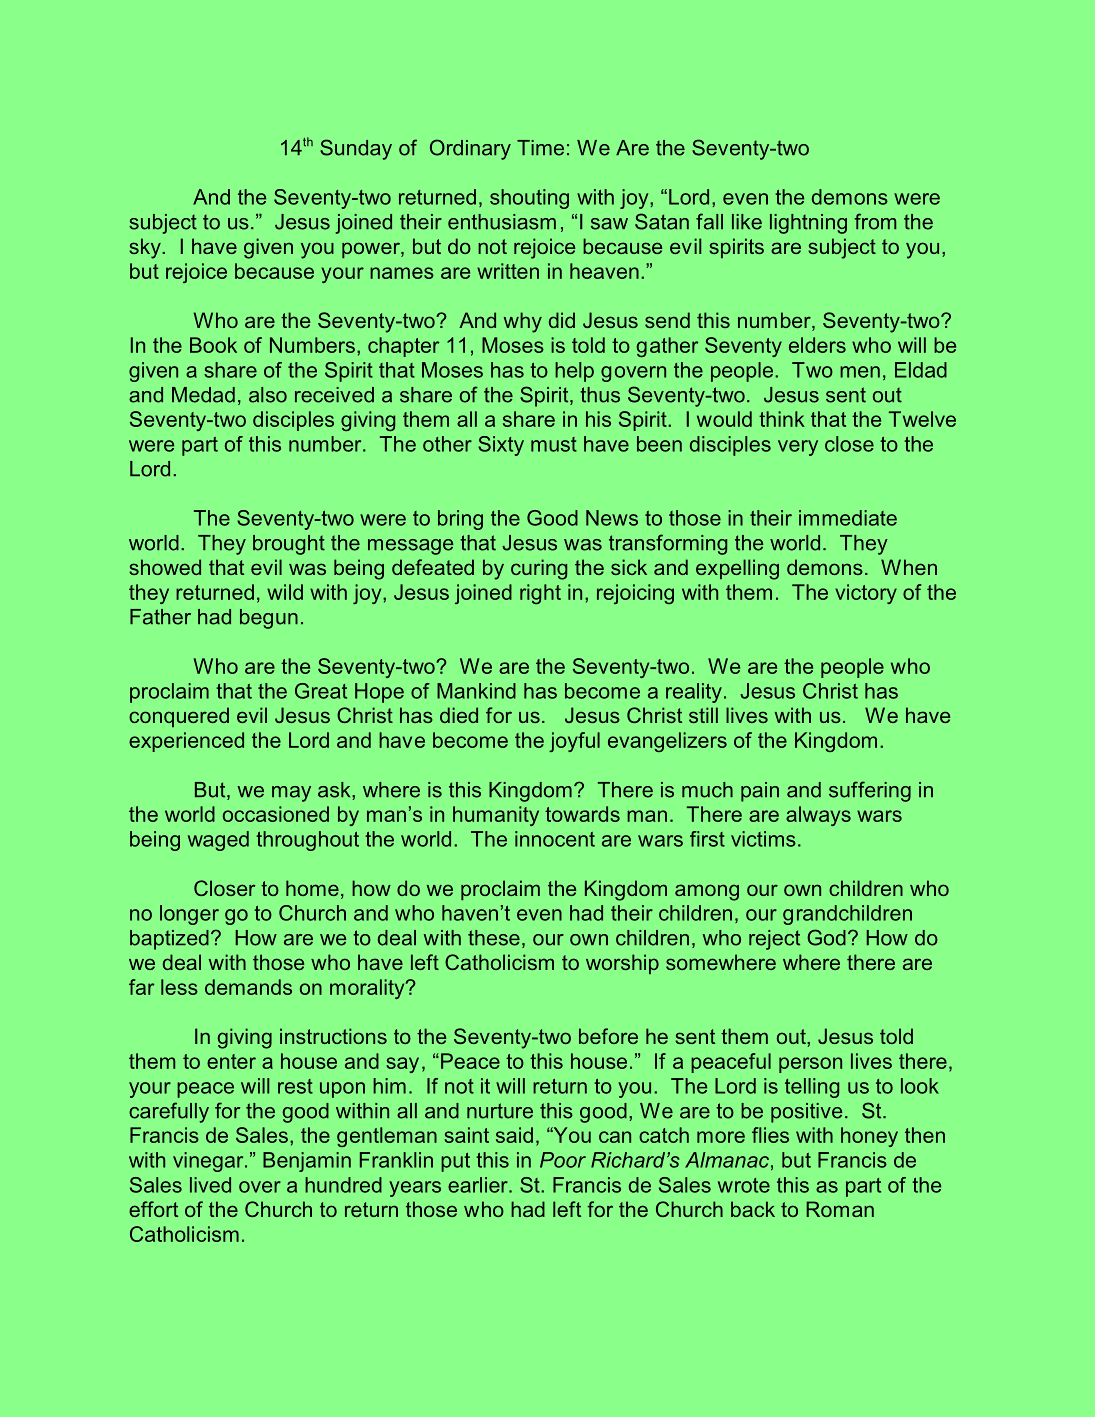 This screenshot has height=1417, width=1095. Describe the element at coordinates (210, 1185) in the screenshot. I see `lived` at that location.
